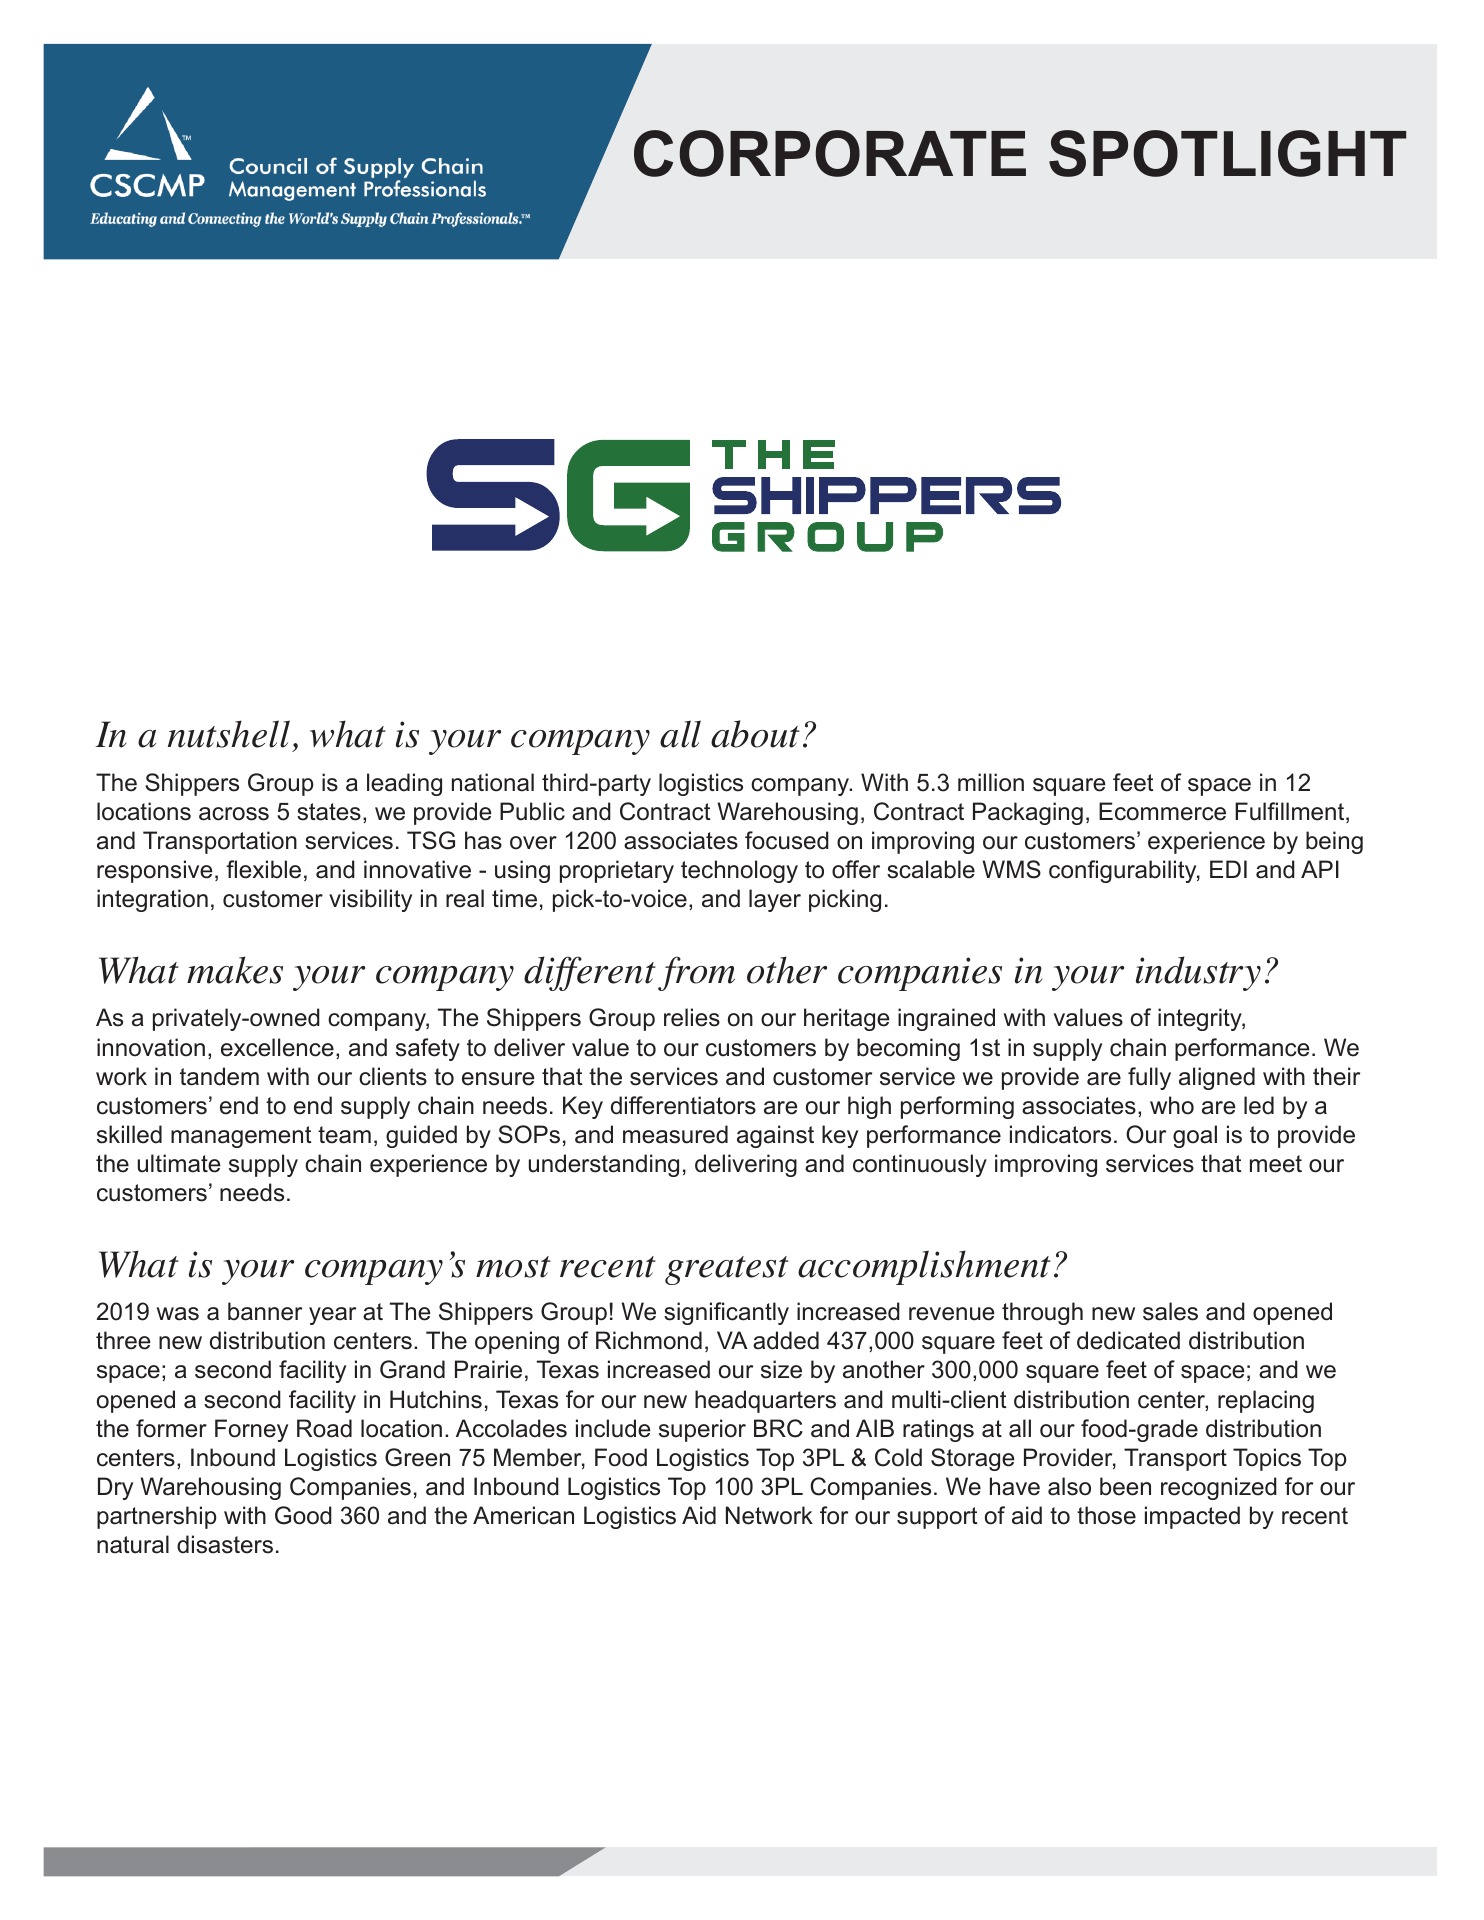  What do you see at coordinates (277, 1047) in the screenshot?
I see `excellence` at bounding box center [277, 1047].
